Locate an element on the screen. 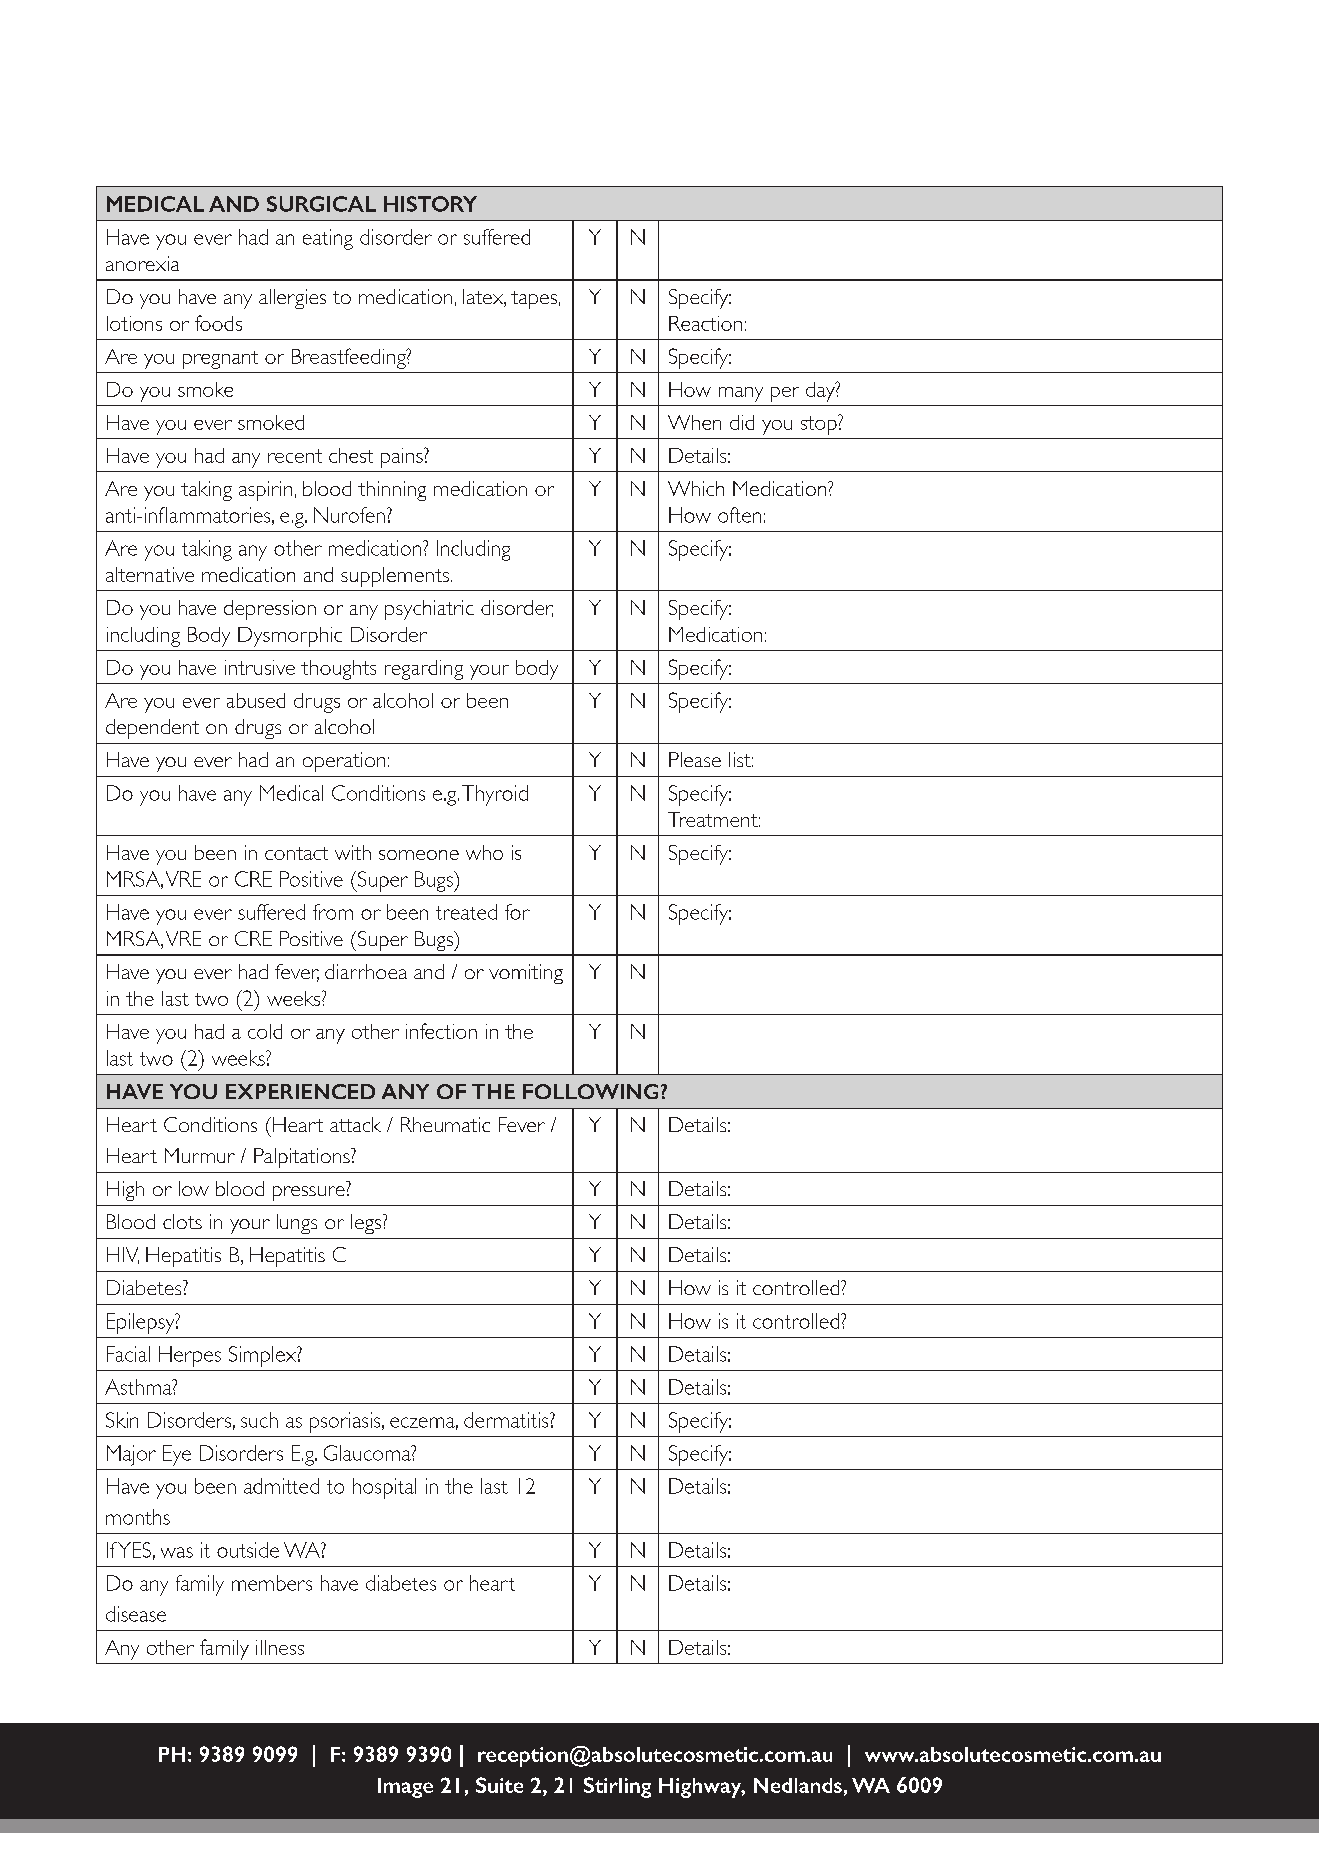 Image resolution: width=1319 pixels, height=1865 pixels. dermatitis is located at coordinates (507, 1420).
